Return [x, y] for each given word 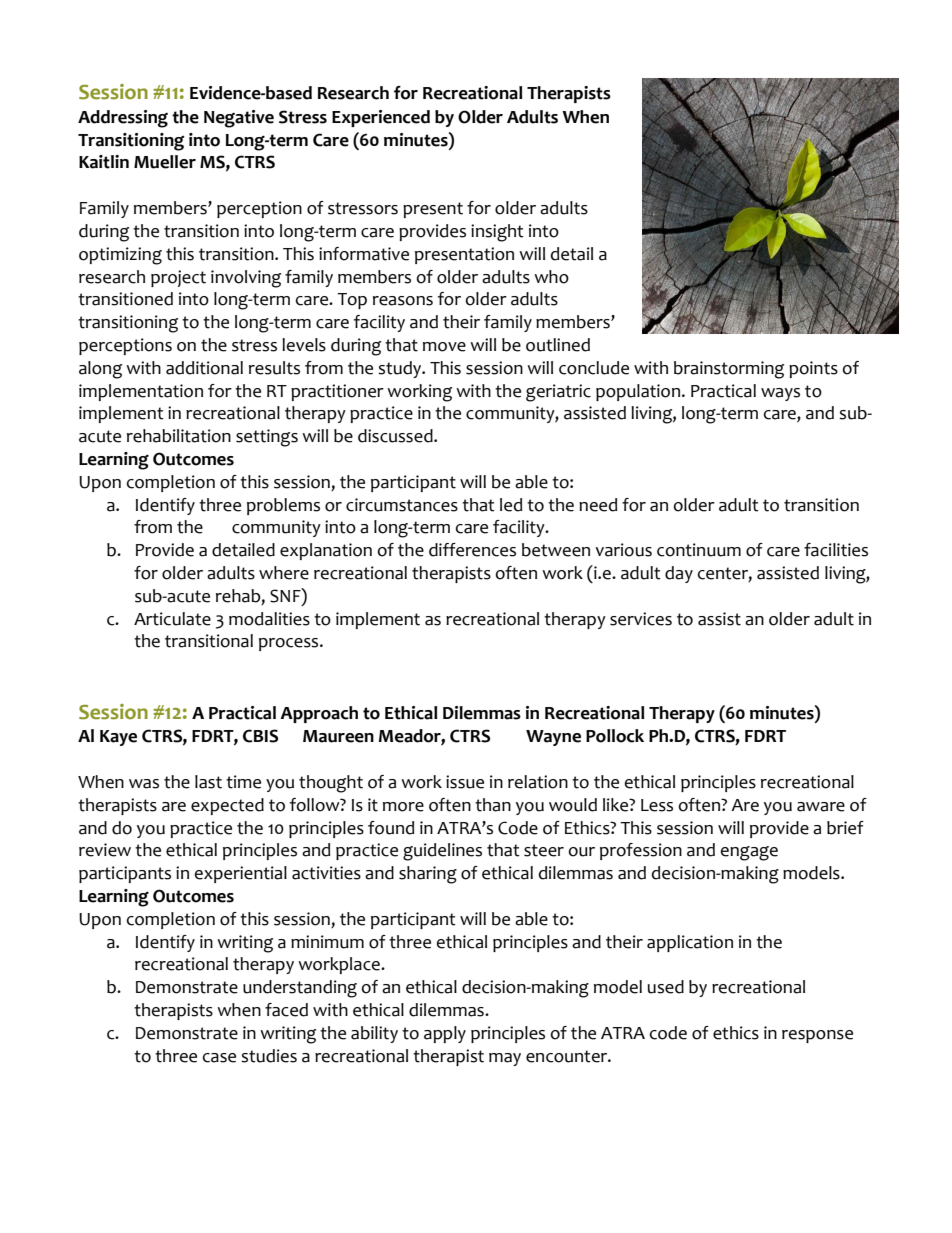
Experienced [381, 118]
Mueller [165, 162]
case [219, 1058]
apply [445, 1034]
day [679, 574]
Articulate [172, 619]
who [551, 277]
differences [472, 550]
